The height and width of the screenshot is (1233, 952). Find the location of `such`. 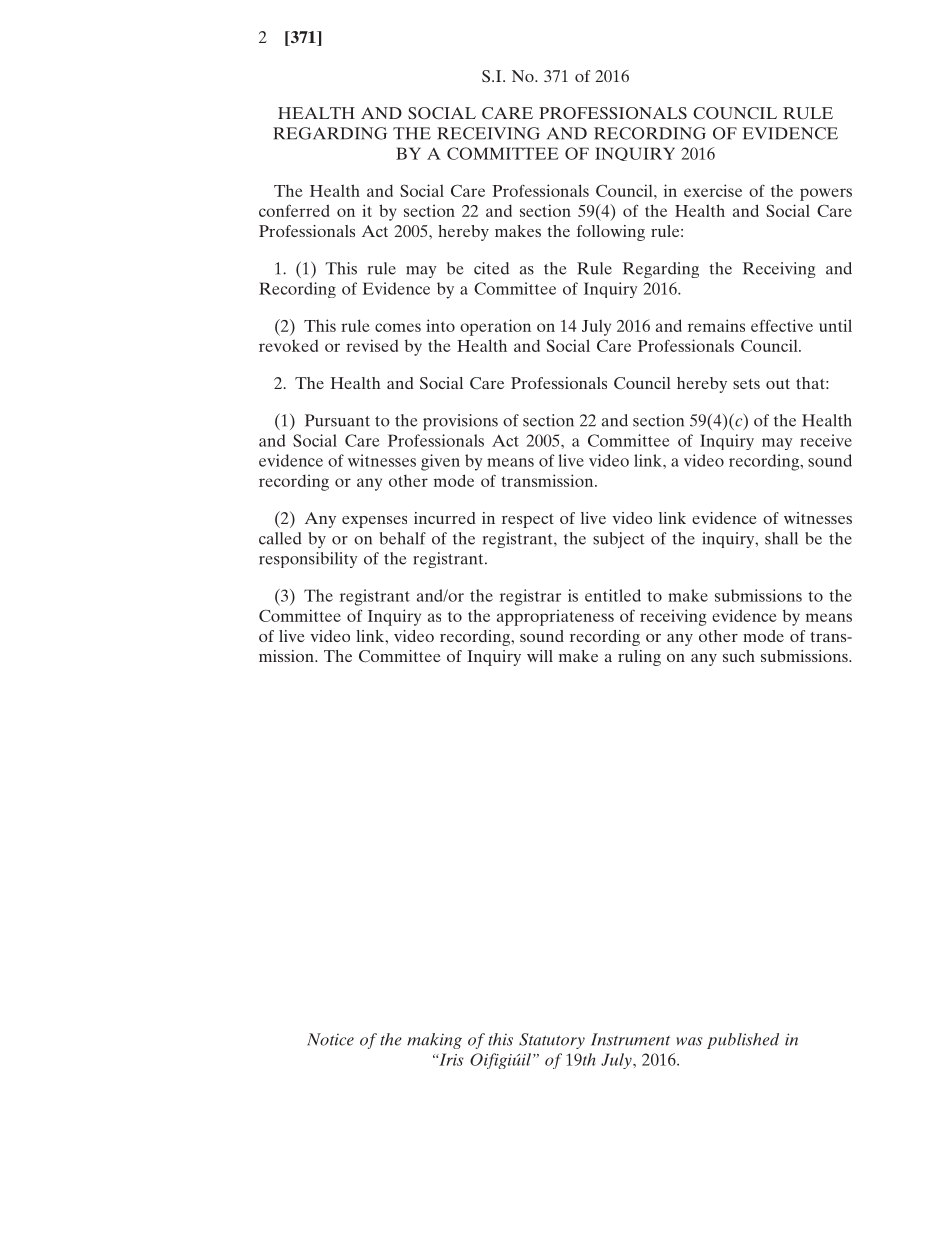

such is located at coordinates (739, 656).
